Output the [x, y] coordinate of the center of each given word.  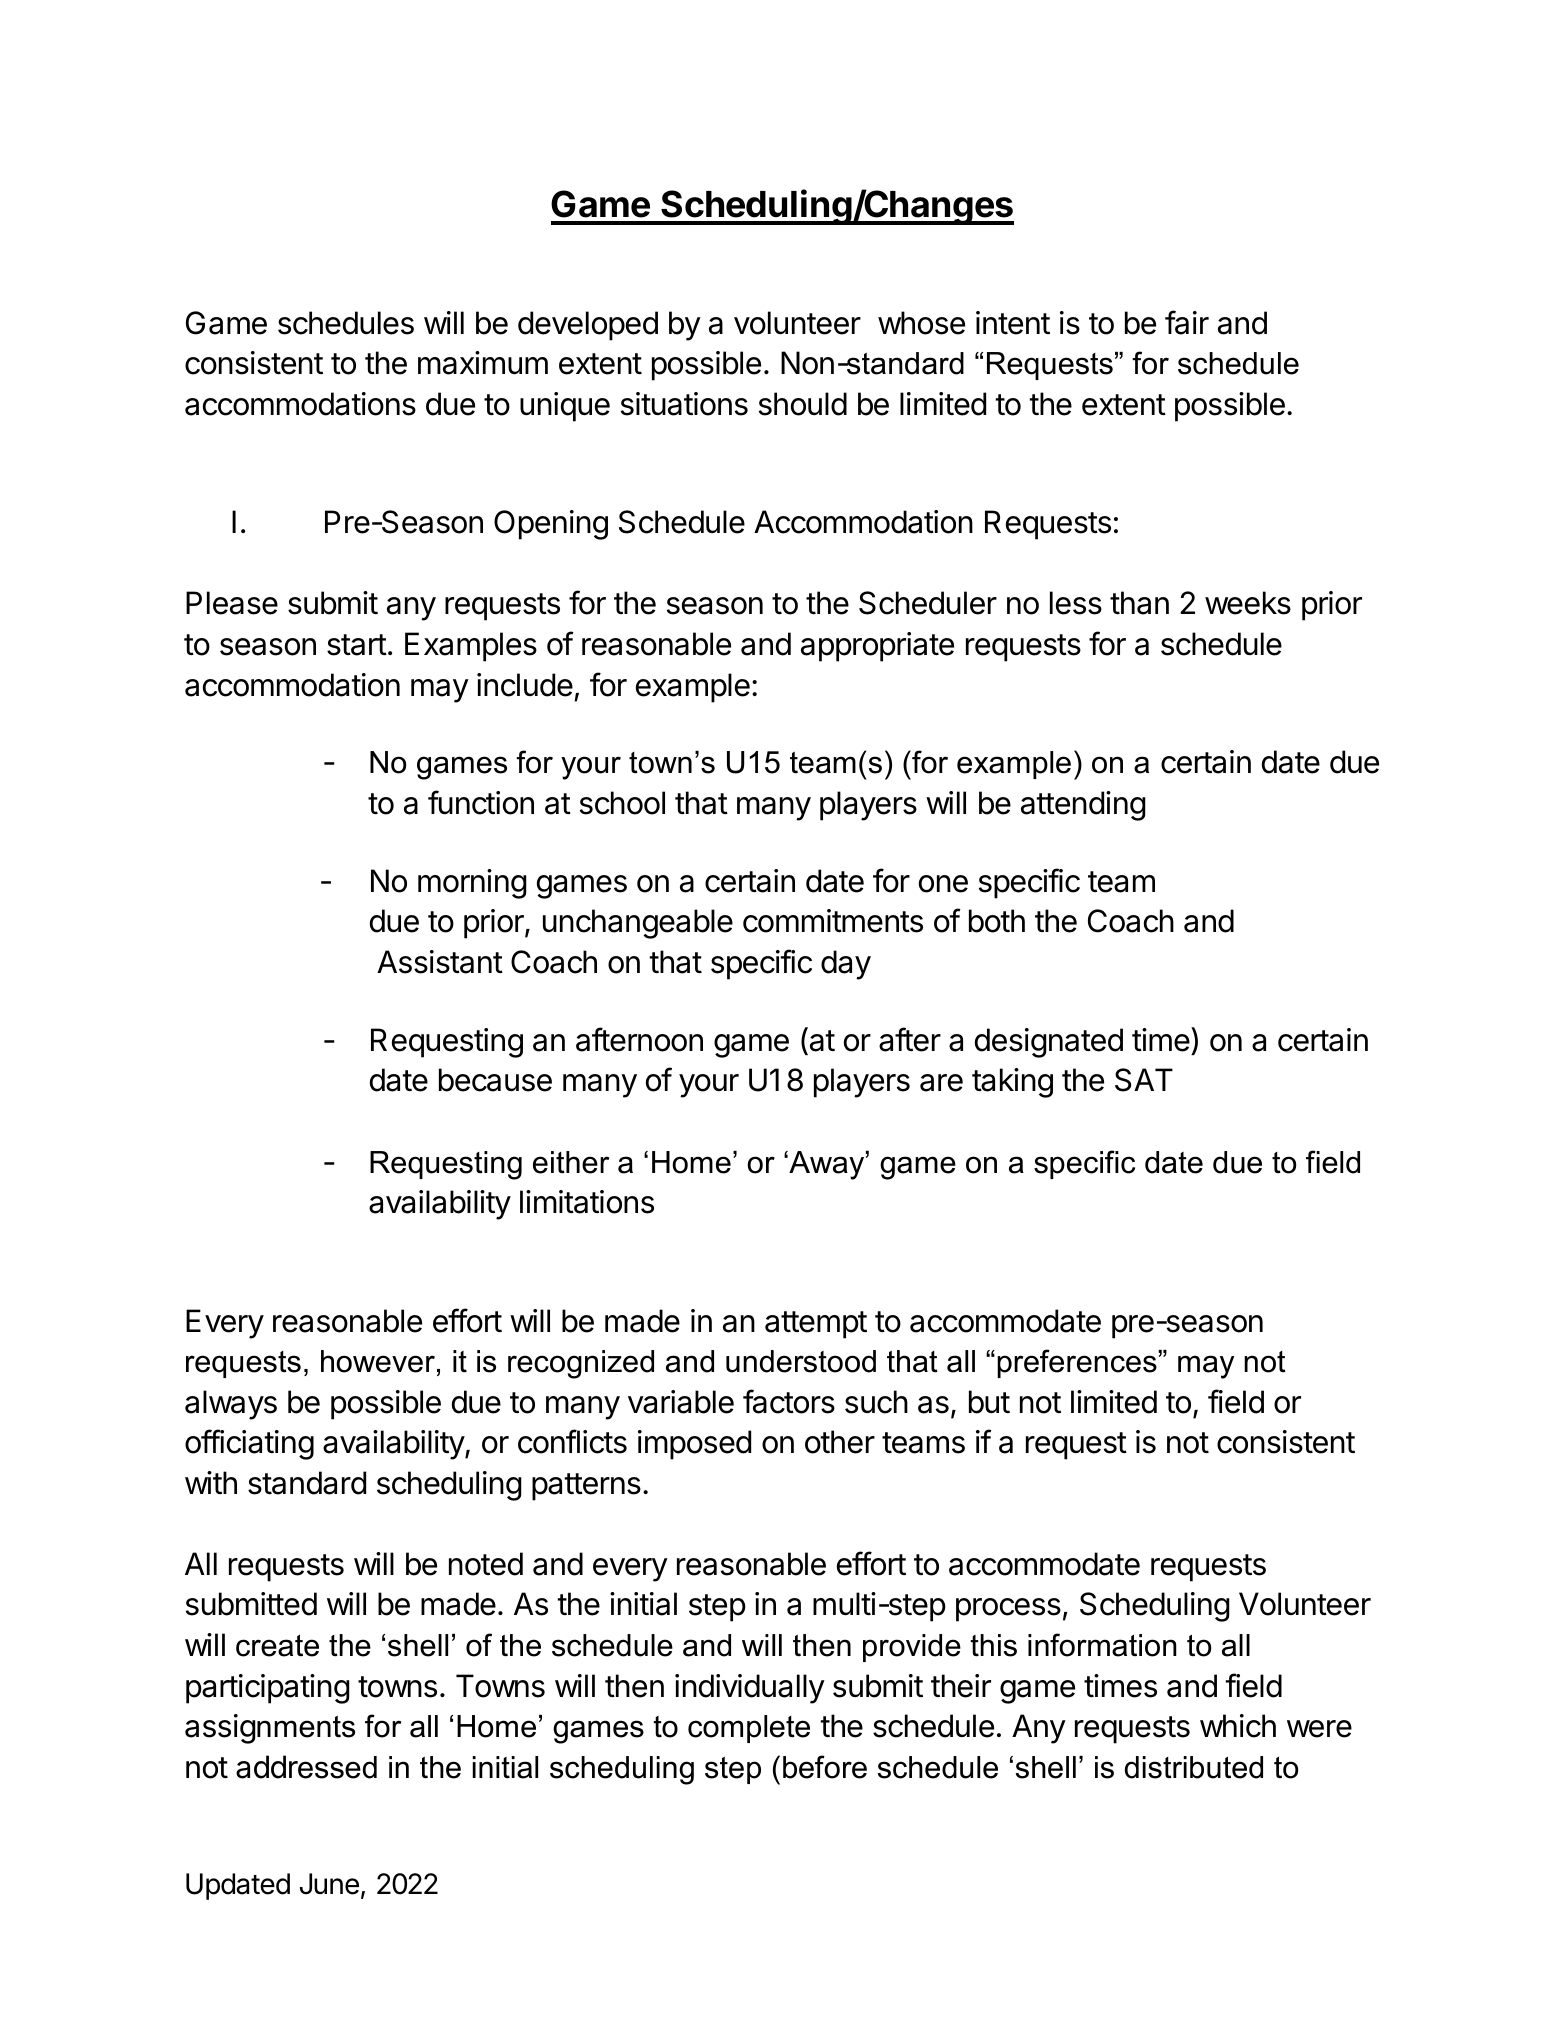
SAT [1144, 1080]
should [803, 404]
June [329, 1884]
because [495, 1080]
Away [827, 1165]
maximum [483, 363]
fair [1187, 322]
